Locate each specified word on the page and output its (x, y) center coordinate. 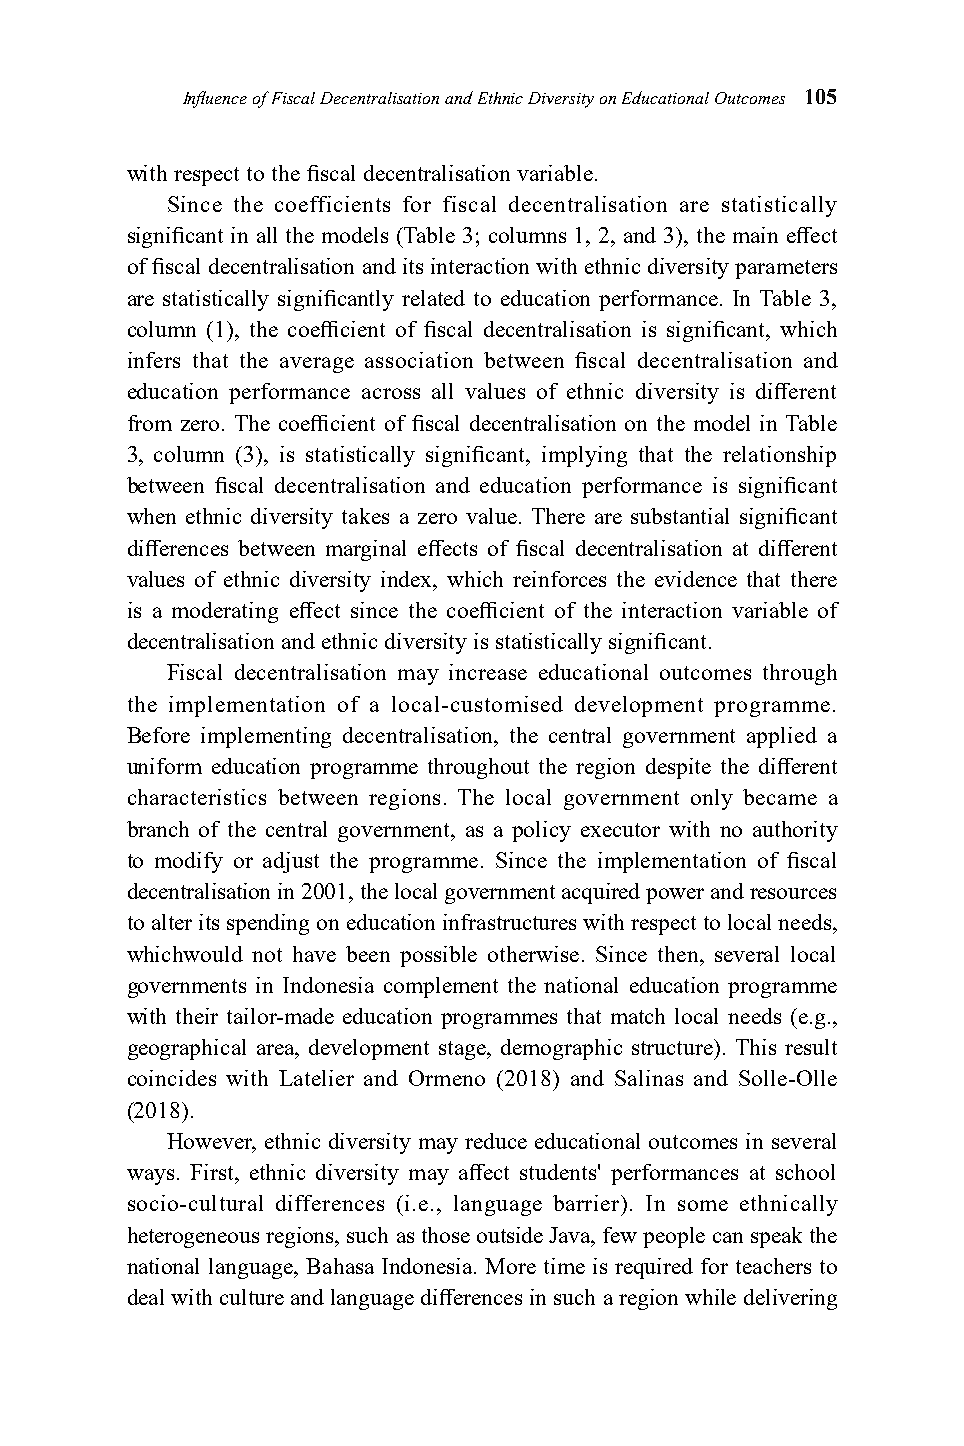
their (197, 1016)
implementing (266, 737)
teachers (773, 1266)
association (419, 360)
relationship (779, 456)
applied (782, 737)
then (679, 954)
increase (488, 672)
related (433, 298)
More (510, 1266)
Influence (215, 99)
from (150, 423)
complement (441, 987)
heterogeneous (193, 1237)
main (755, 235)
